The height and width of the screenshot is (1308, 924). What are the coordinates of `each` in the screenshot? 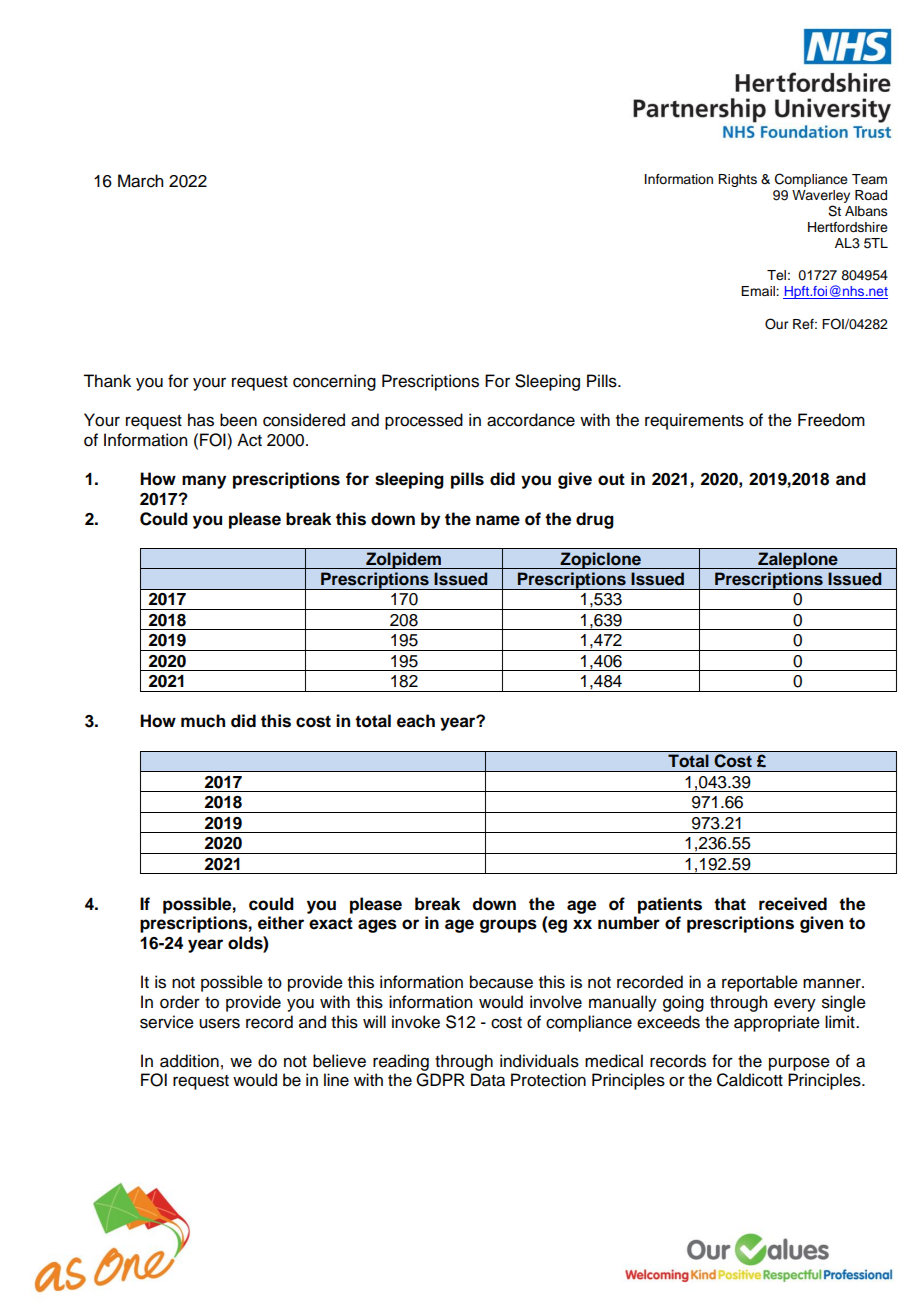 It's located at (416, 721).
